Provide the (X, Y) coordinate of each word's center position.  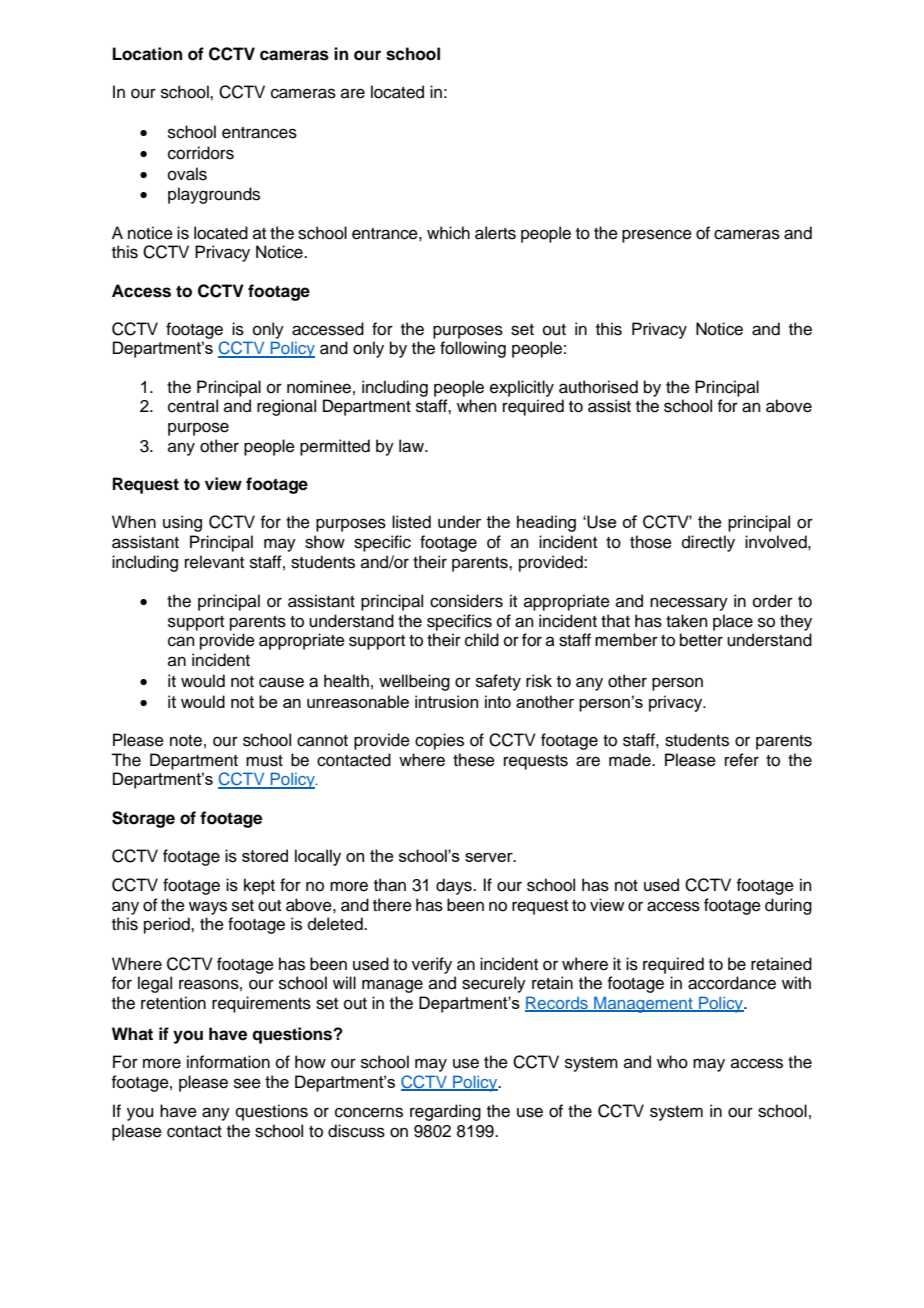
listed (411, 522)
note (186, 741)
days (455, 886)
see (247, 1083)
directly (708, 543)
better (701, 640)
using (182, 523)
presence (657, 236)
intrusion (446, 701)
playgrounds (214, 195)
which (448, 233)
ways (208, 908)
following (473, 349)
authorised (598, 387)
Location (147, 54)
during (788, 906)
